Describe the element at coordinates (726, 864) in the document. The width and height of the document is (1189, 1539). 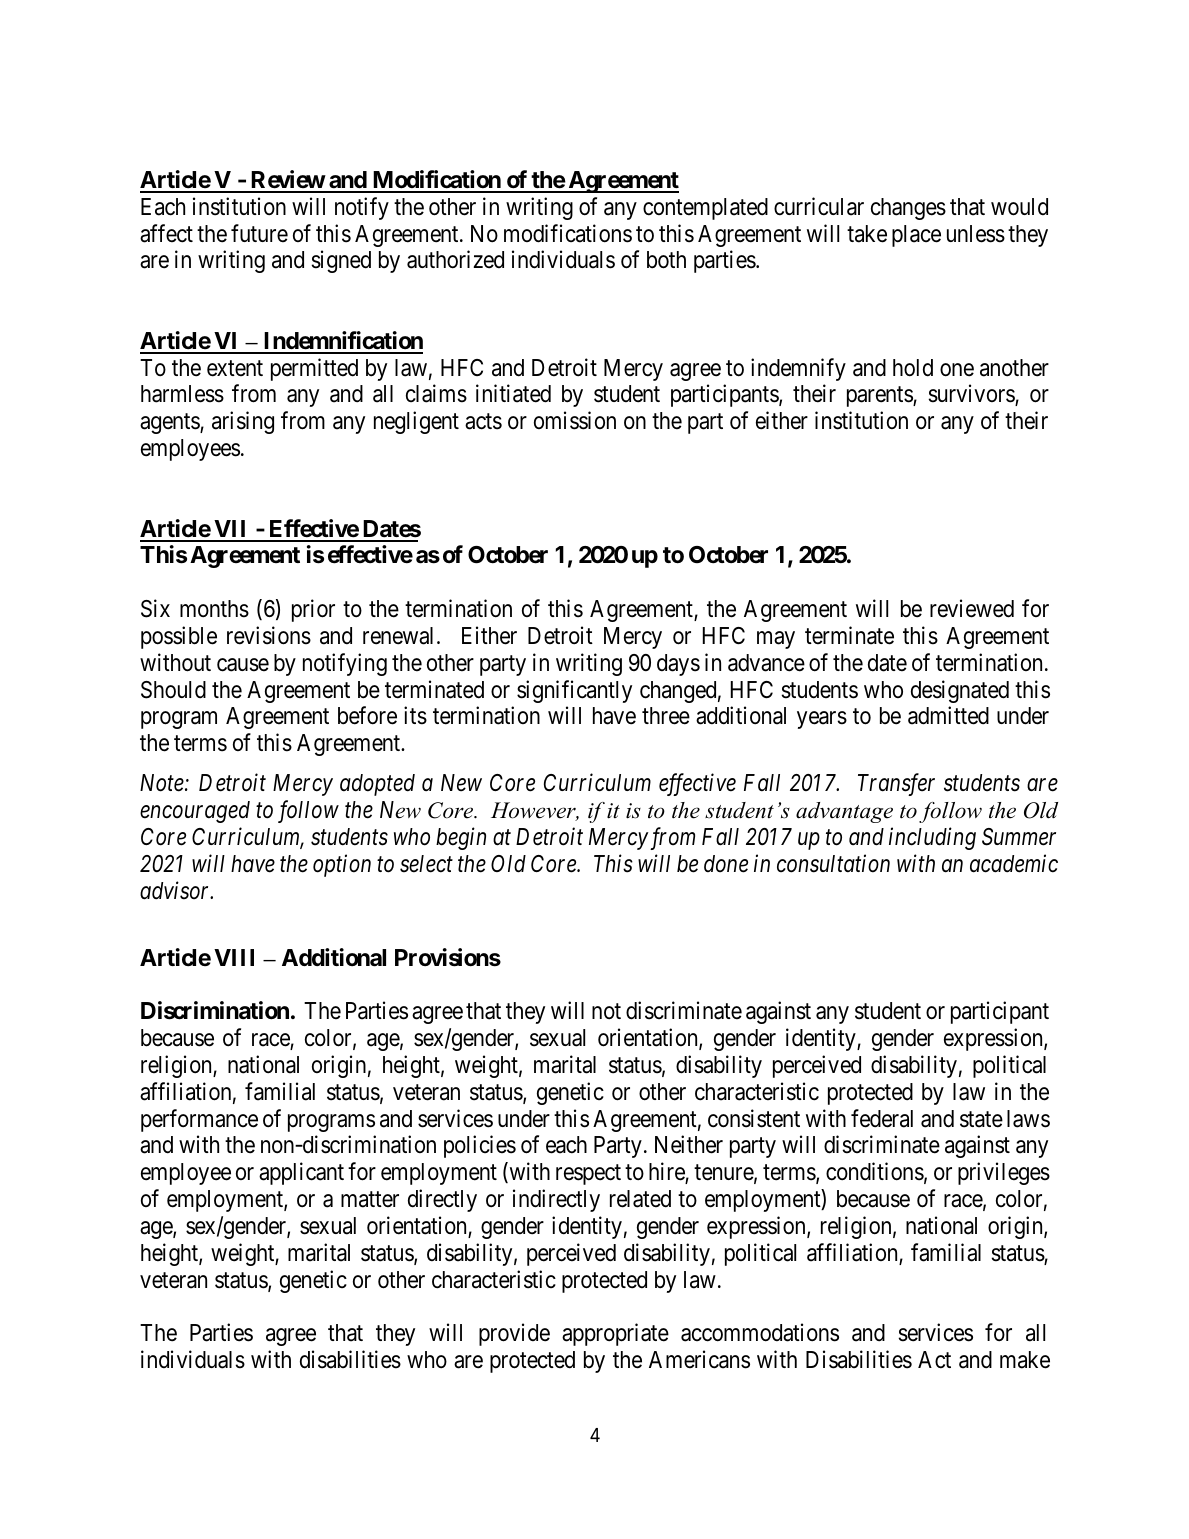
I see `done` at that location.
